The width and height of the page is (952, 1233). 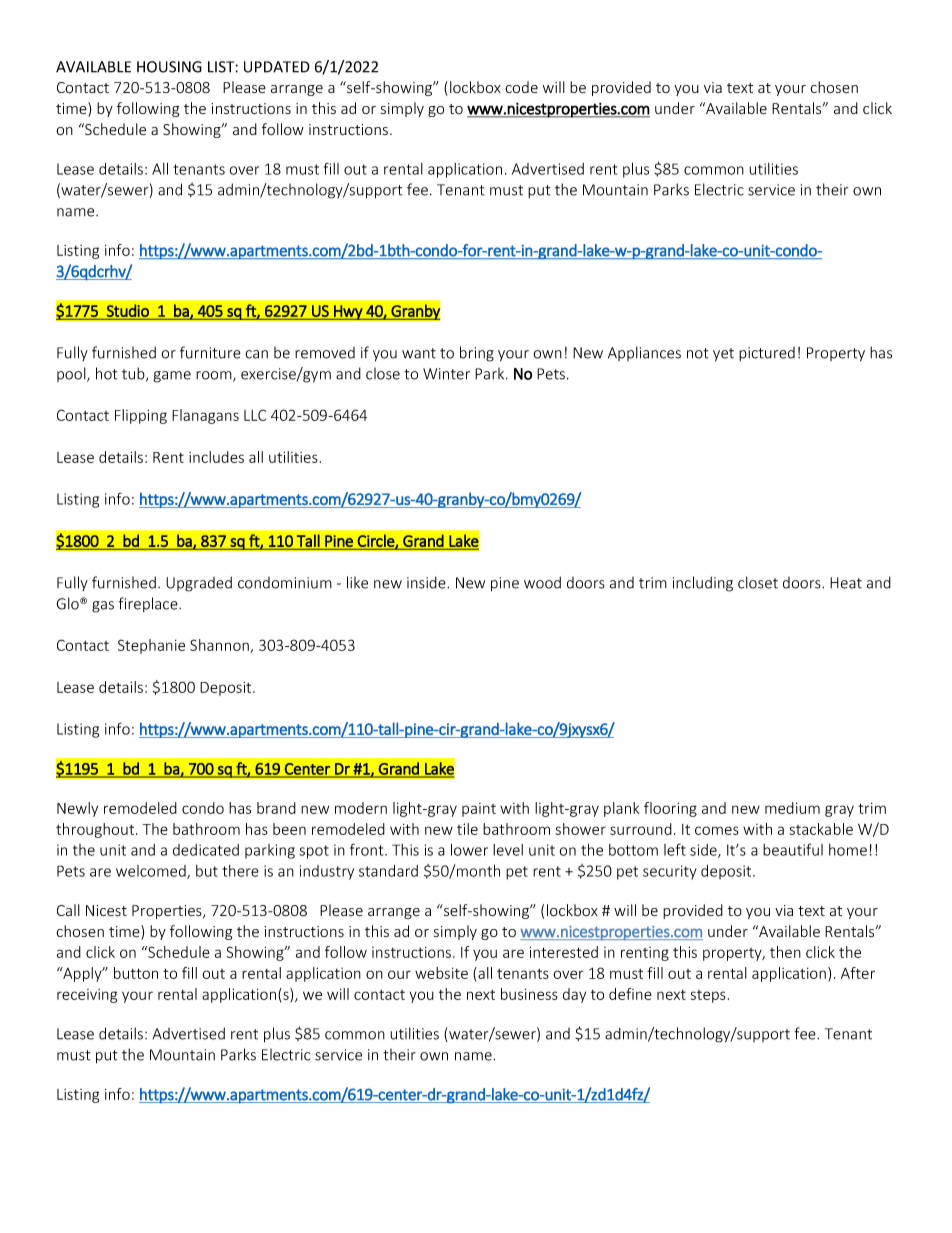 I want to click on code, so click(x=521, y=87).
